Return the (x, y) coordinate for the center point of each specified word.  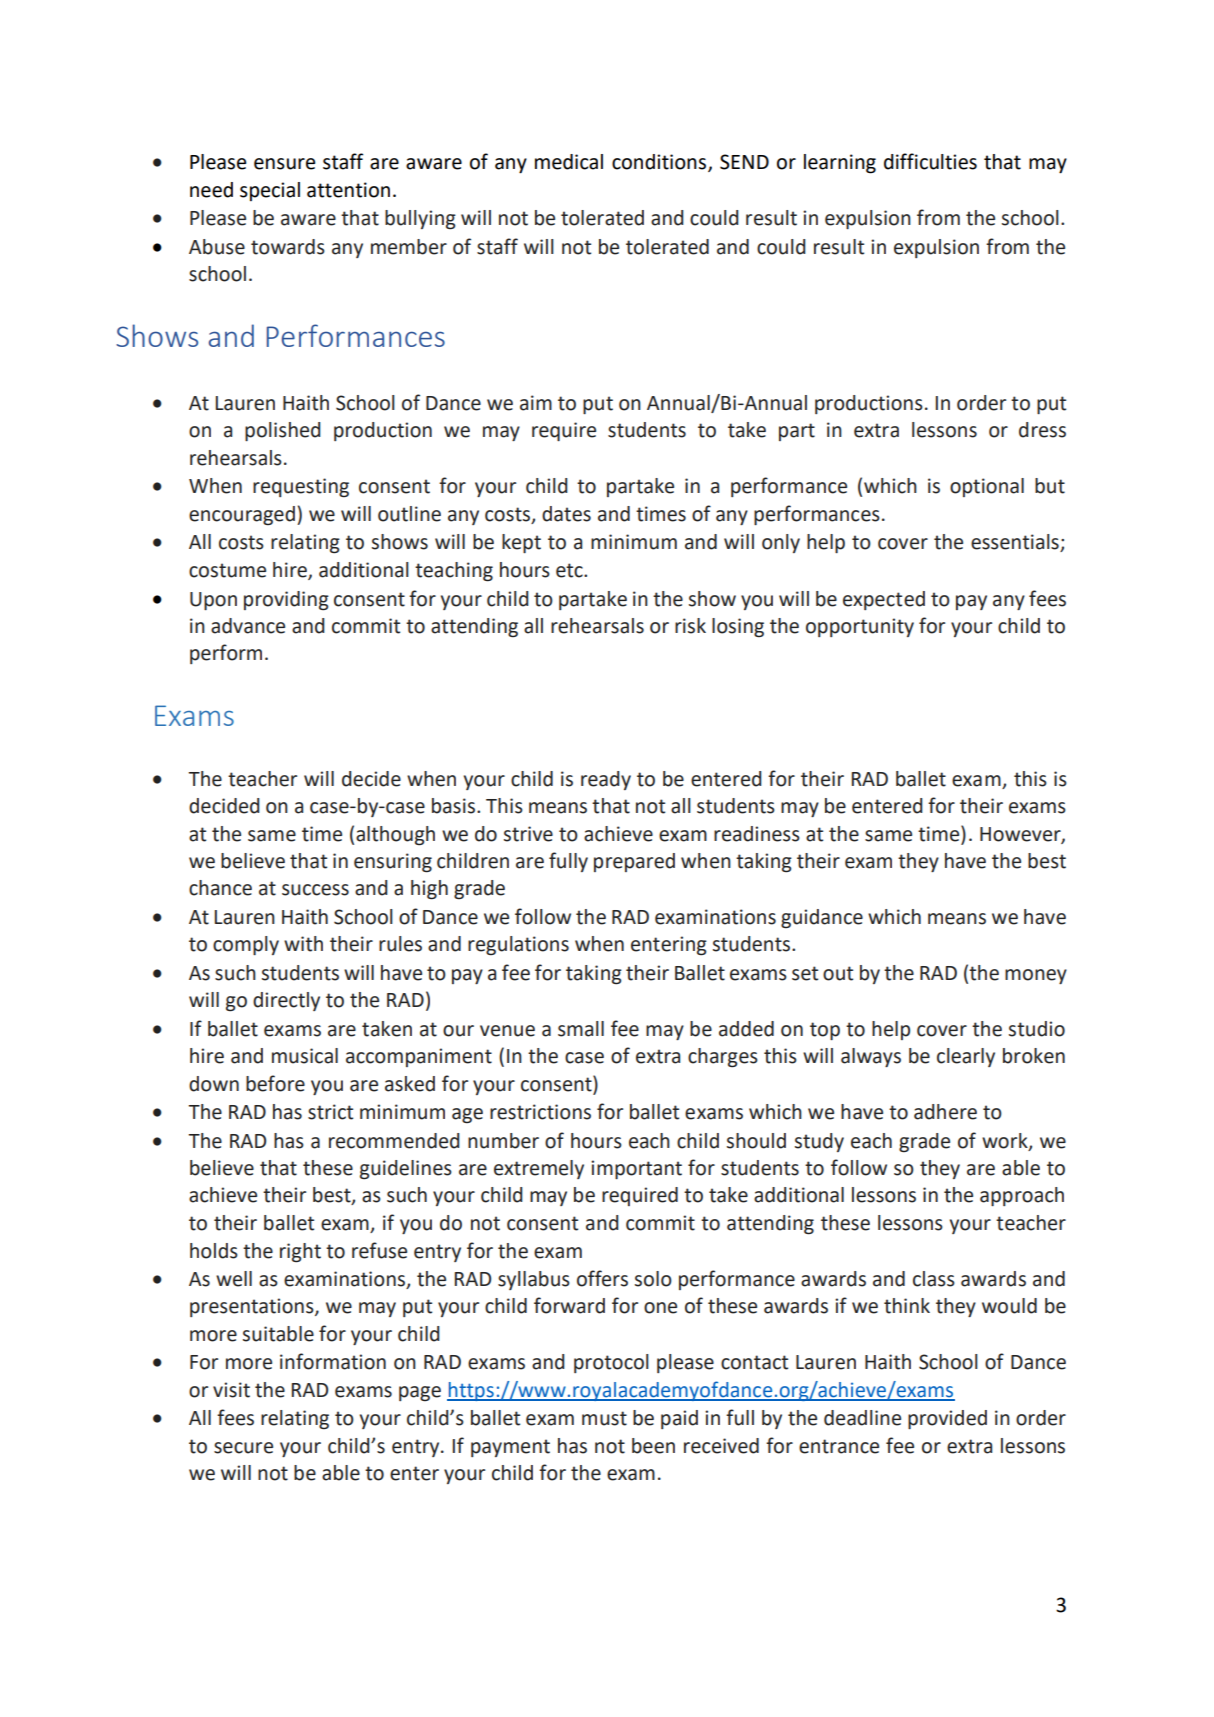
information (333, 1361)
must (604, 1418)
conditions (659, 162)
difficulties (930, 161)
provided (947, 1419)
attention (348, 190)
